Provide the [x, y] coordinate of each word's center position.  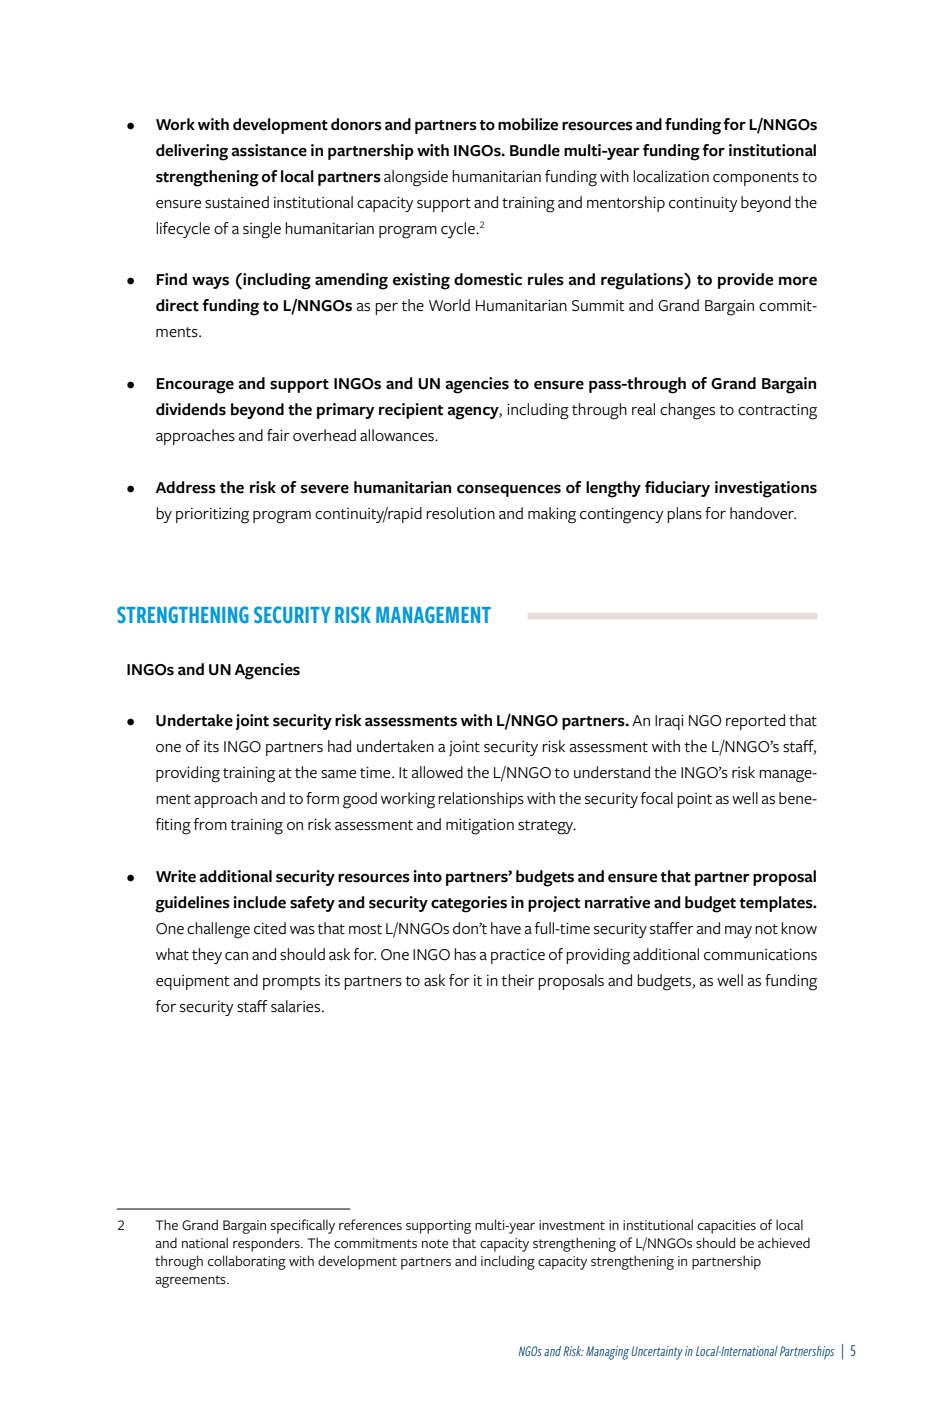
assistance [269, 150]
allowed [437, 772]
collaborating [247, 1262]
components [756, 179]
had [339, 746]
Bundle [535, 150]
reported [755, 722]
